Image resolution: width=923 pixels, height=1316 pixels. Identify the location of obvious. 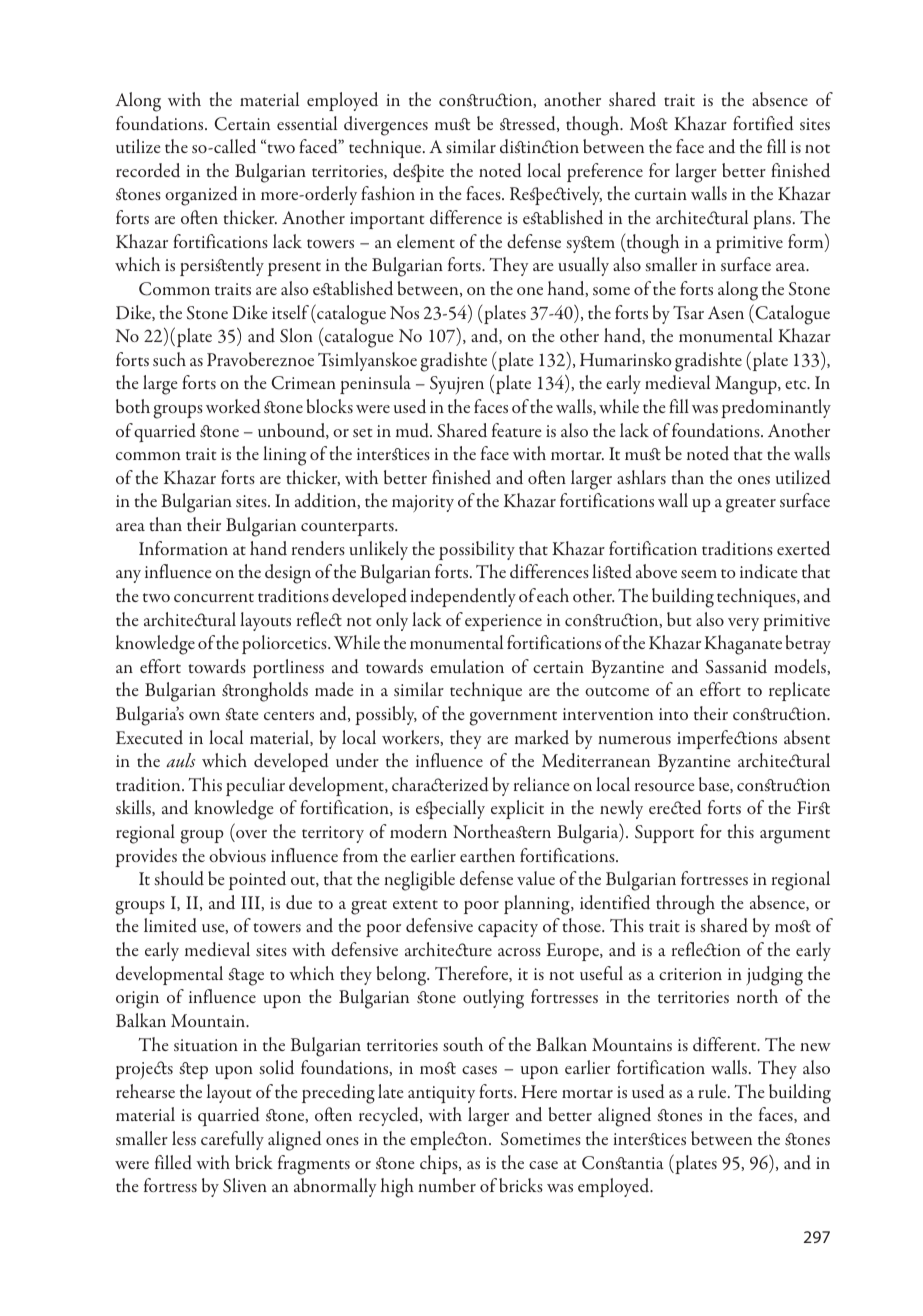
(237, 855).
